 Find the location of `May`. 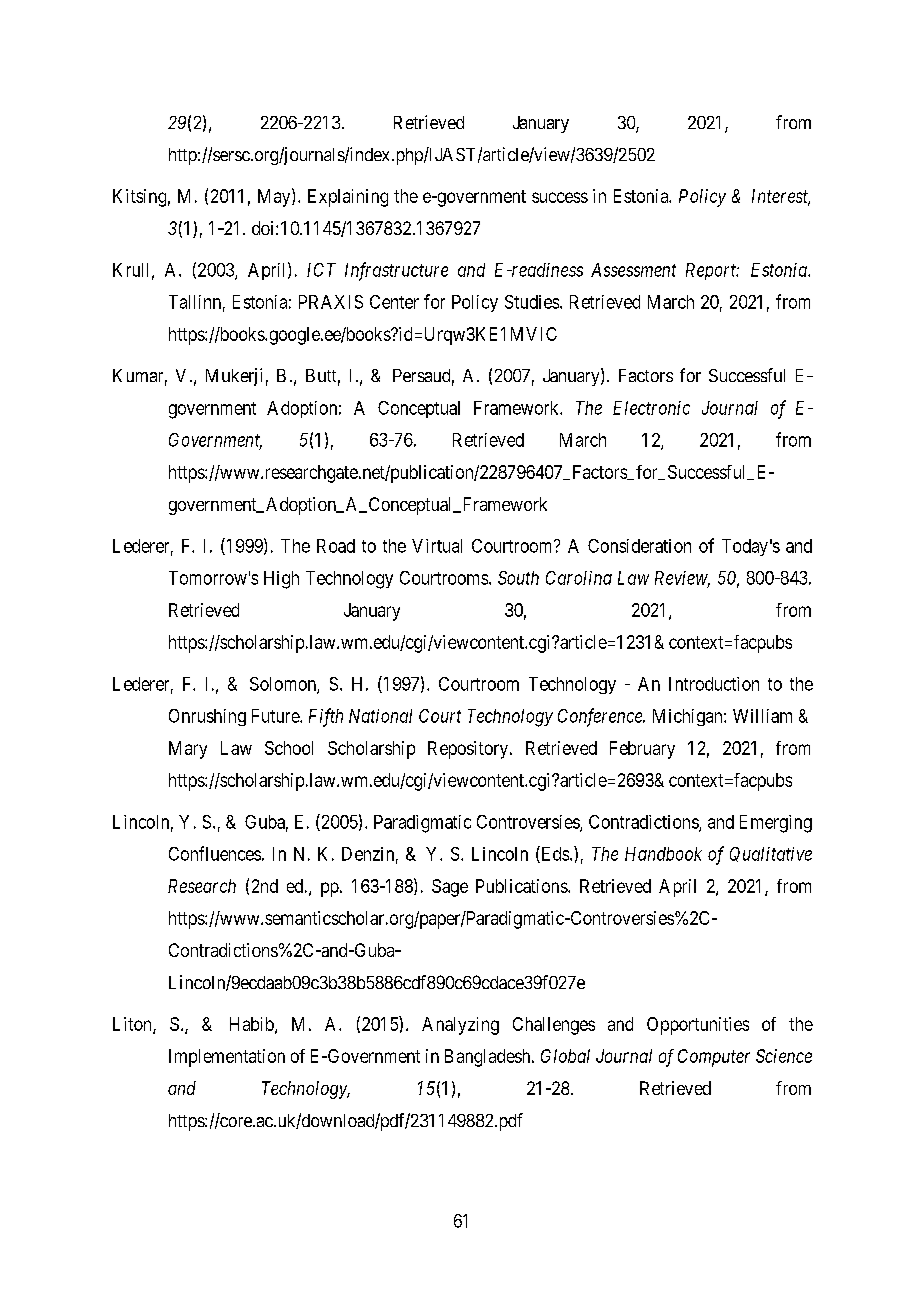

May is located at coordinates (275, 197).
